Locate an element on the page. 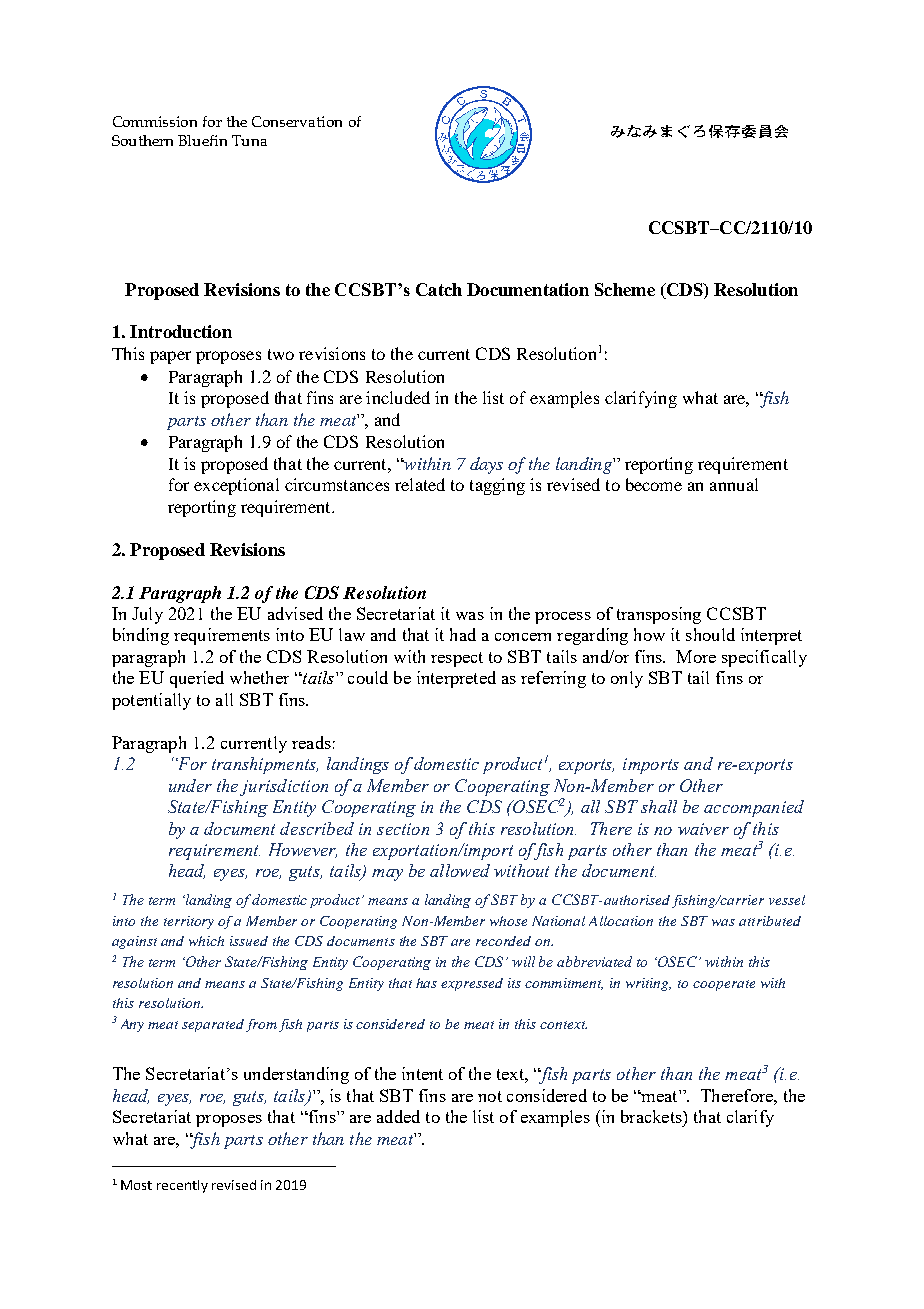 This document has width=924, height=1309. cooperate is located at coordinates (724, 985).
